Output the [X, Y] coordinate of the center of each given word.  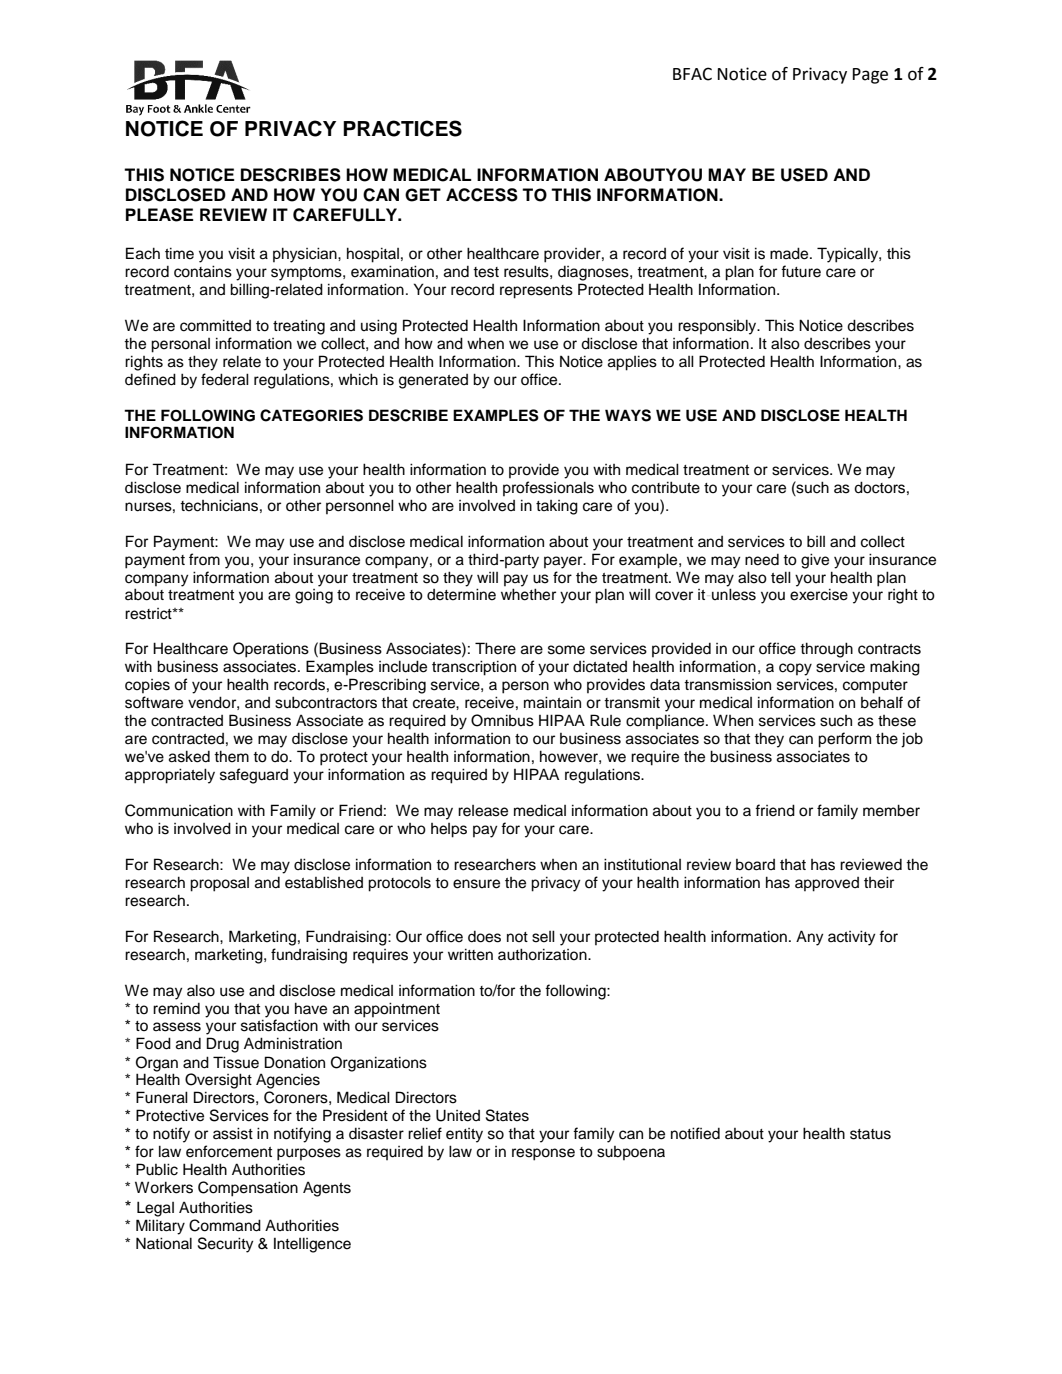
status [870, 1134]
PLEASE [159, 215]
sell [543, 936]
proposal [219, 884]
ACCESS [482, 195]
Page [870, 76]
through [826, 650]
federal [225, 379]
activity [851, 938]
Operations [271, 650]
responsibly [718, 327]
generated [433, 381]
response [543, 1154]
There [495, 648]
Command [225, 1225]
